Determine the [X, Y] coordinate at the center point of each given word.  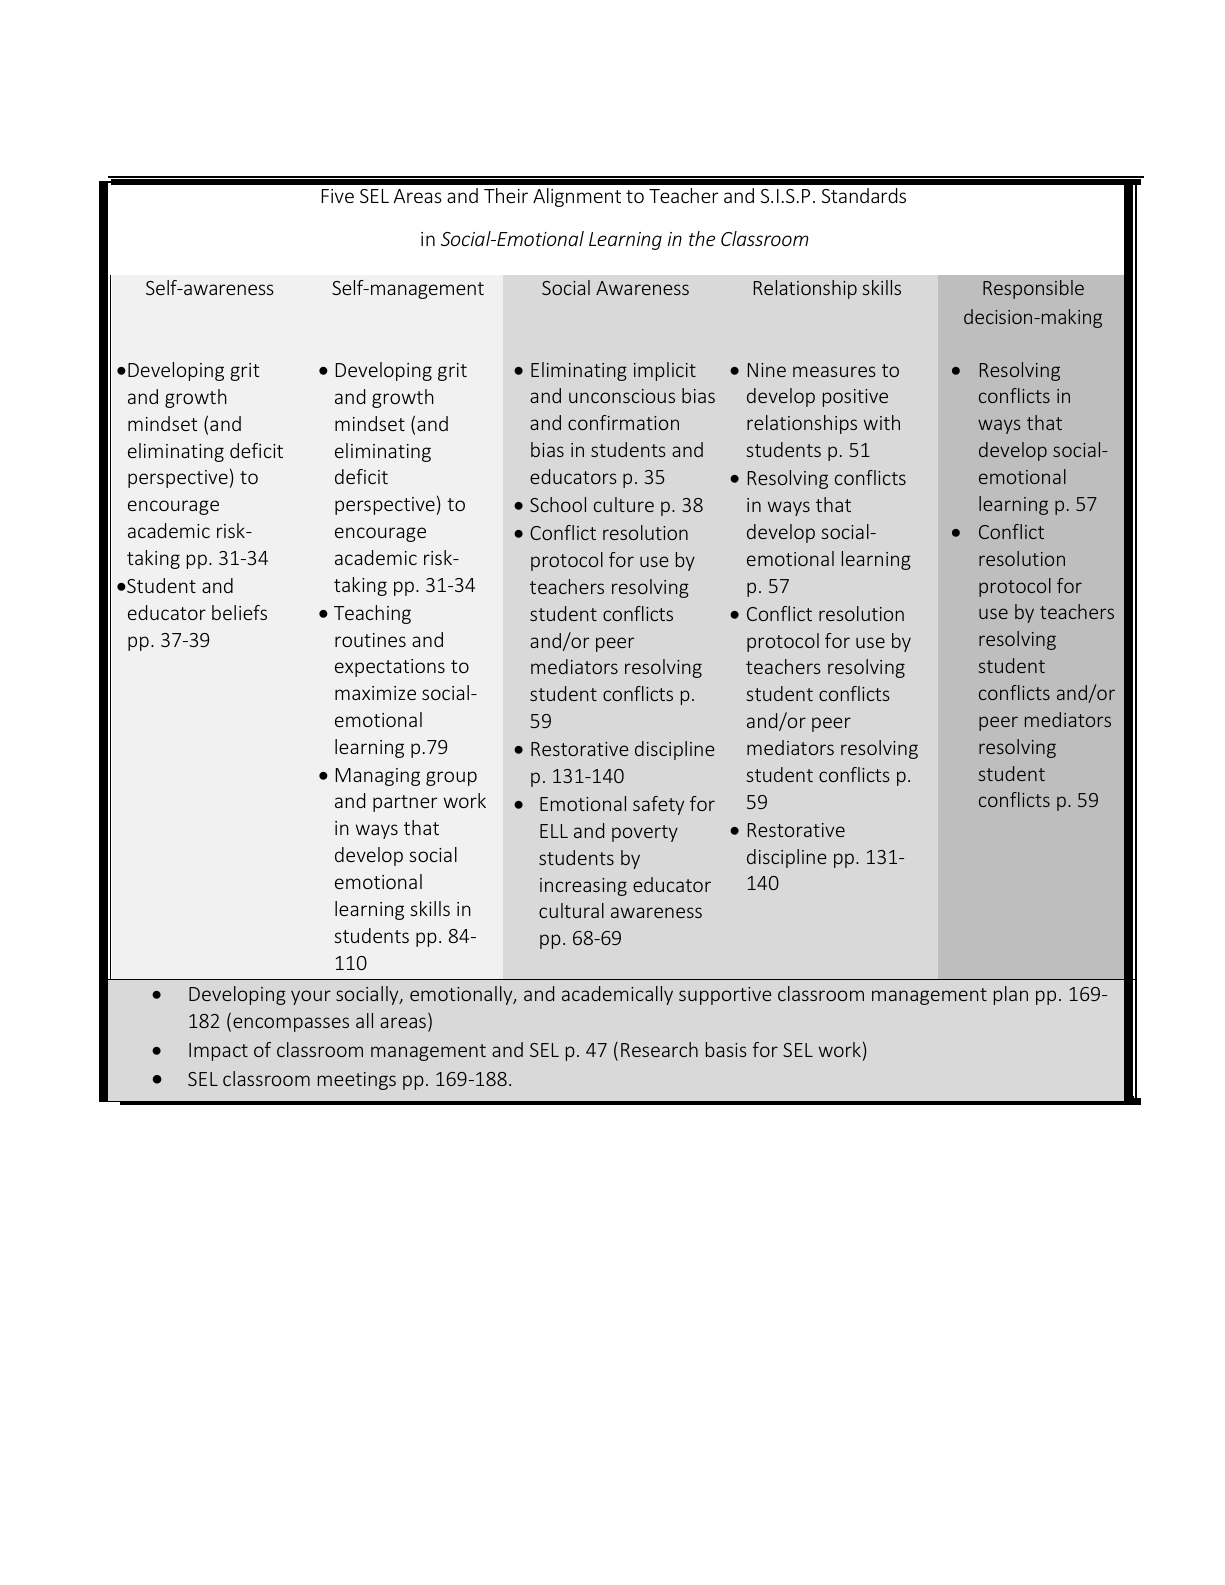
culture [624, 504]
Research [659, 1049]
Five [337, 196]
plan [1011, 995]
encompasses [291, 1024]
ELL [554, 831]
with [882, 422]
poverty [645, 833]
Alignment [577, 197]
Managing [377, 777]
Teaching [372, 614]
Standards [864, 195]
